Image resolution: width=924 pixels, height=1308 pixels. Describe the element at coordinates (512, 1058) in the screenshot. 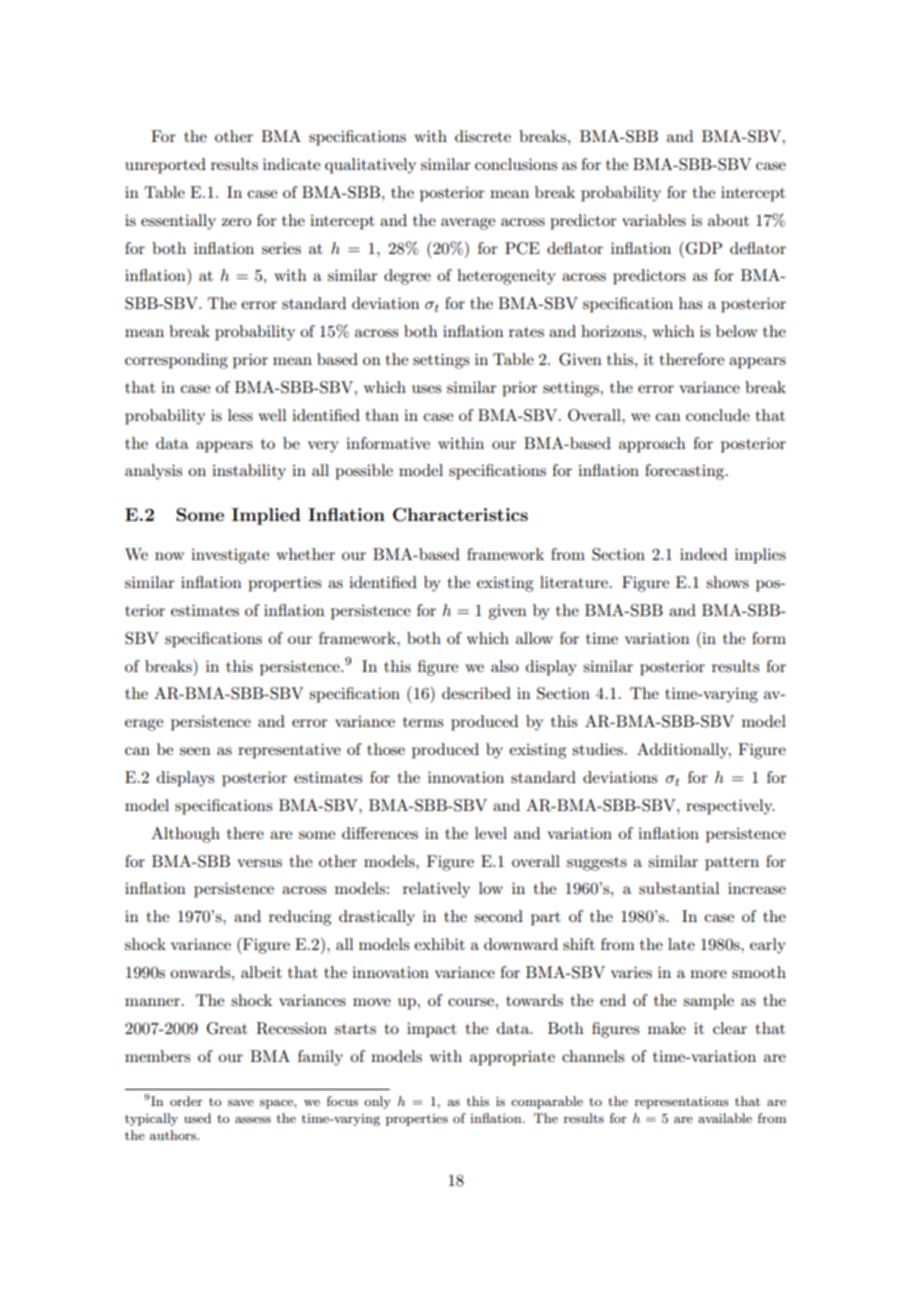

I see `appropriate` at that location.
